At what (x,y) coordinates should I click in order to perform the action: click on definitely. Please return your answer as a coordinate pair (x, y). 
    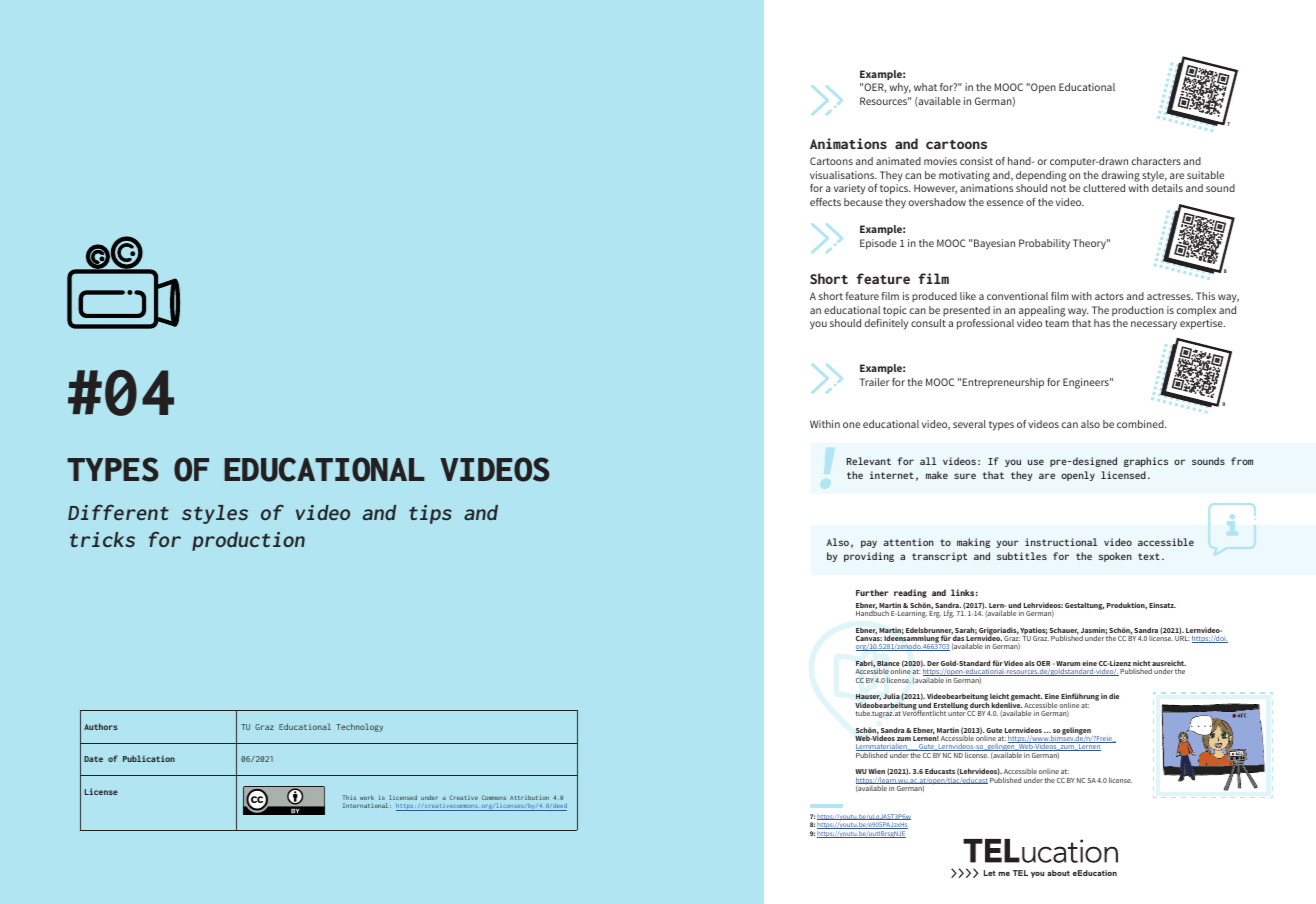
    Looking at the image, I should click on (886, 324).
